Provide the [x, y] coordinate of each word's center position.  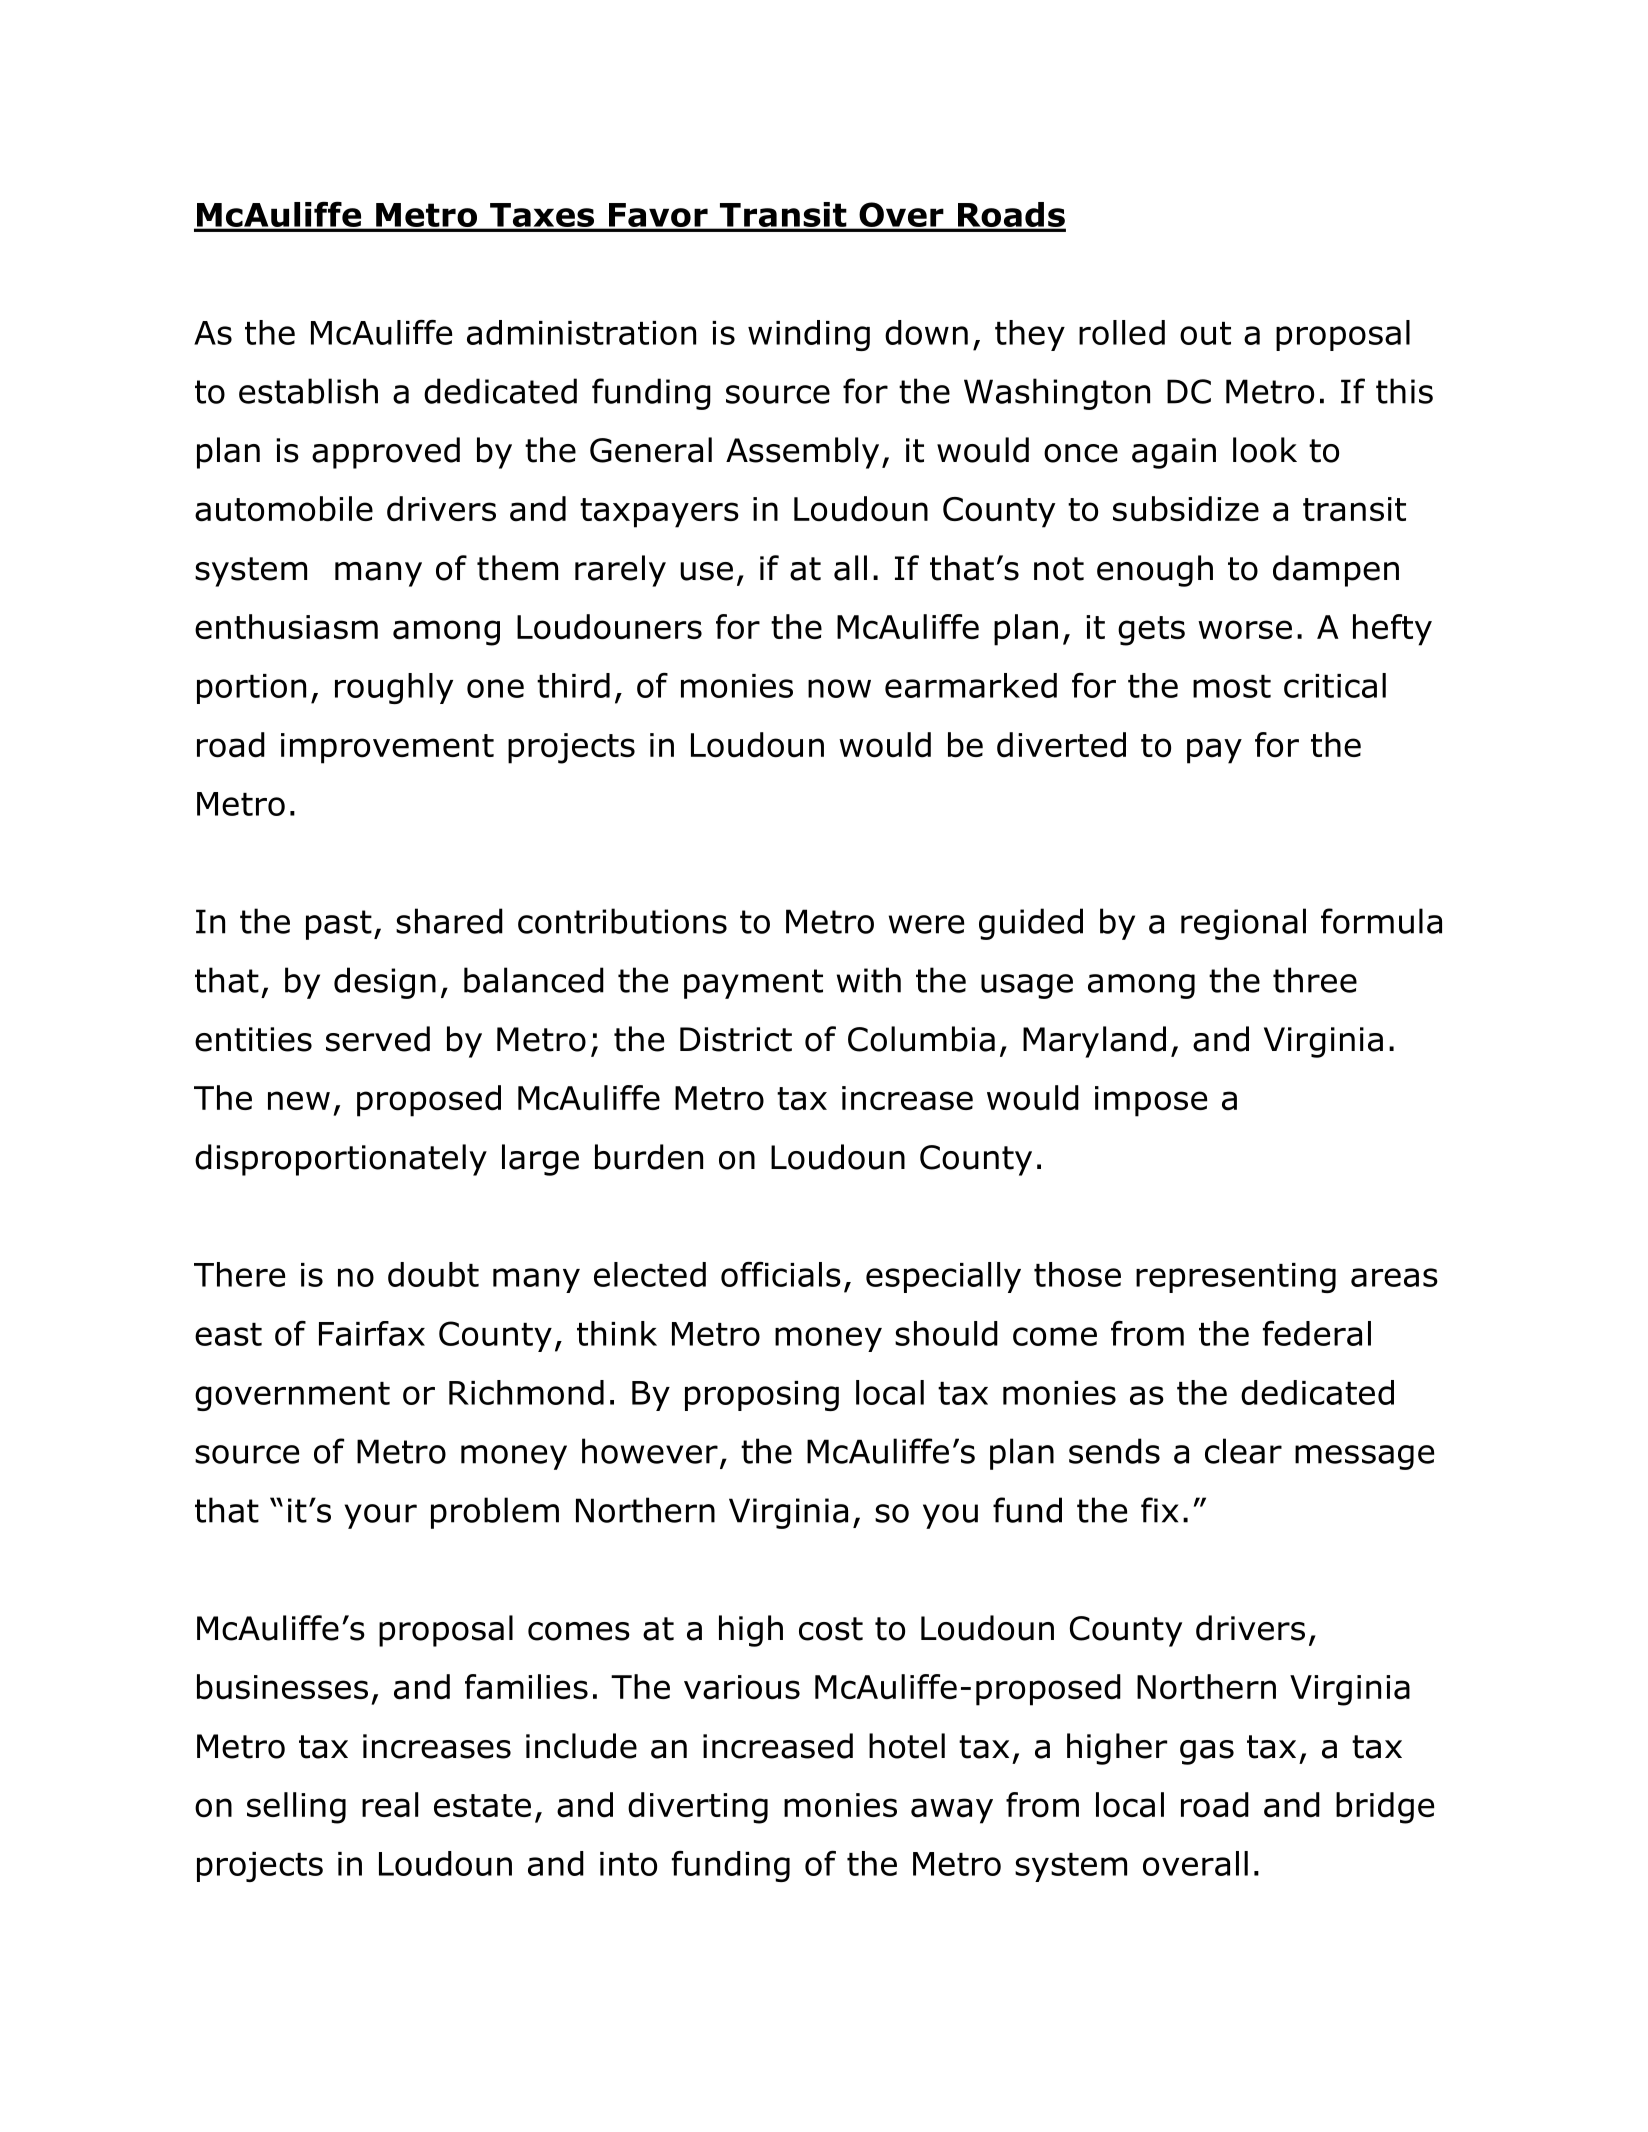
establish [308, 391]
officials [781, 1274]
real [390, 1805]
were [926, 924]
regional [1243, 924]
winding [809, 335]
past [339, 925]
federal [1317, 1333]
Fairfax [372, 1333]
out [1205, 333]
